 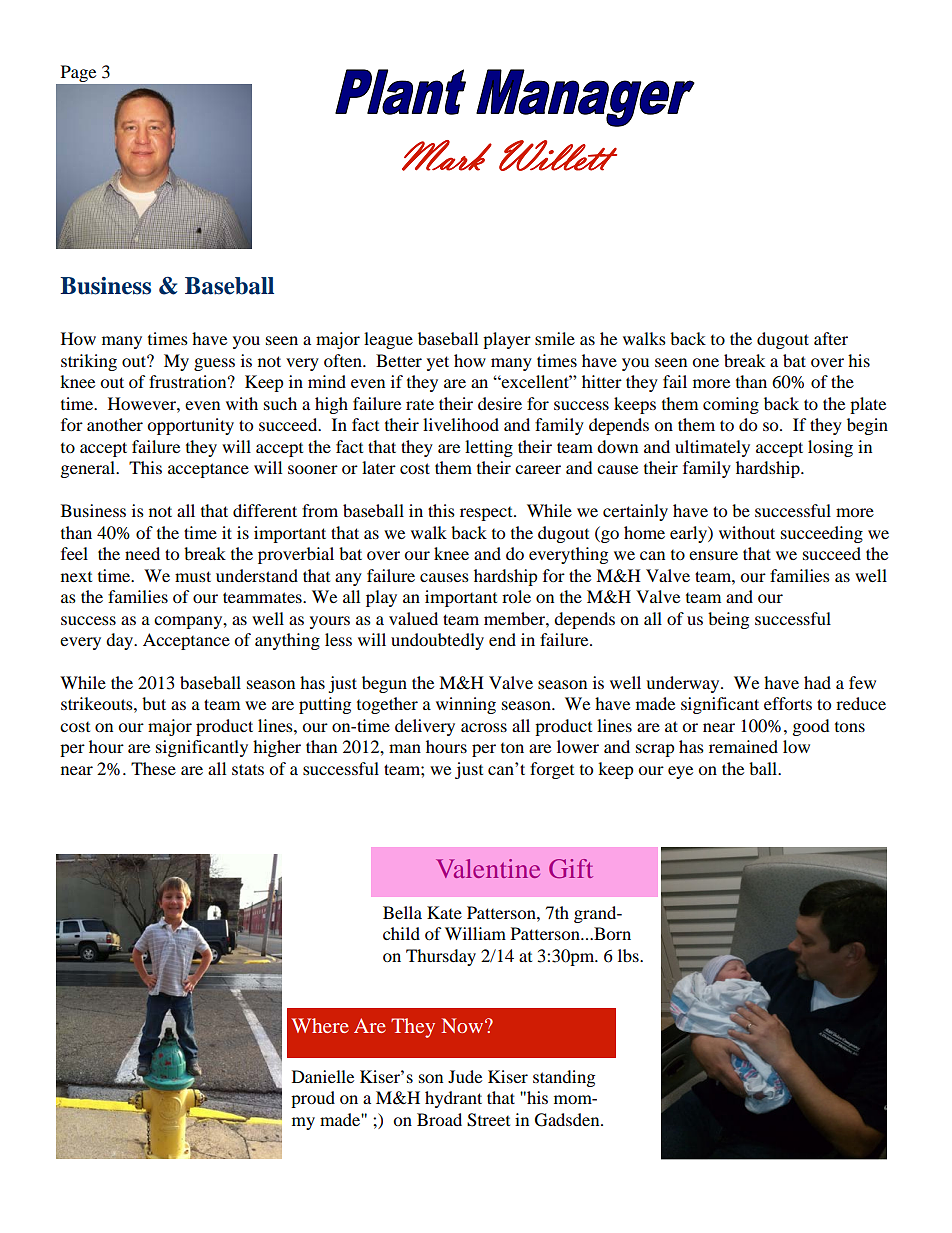 I want to click on Gadsden, so click(x=568, y=1120).
